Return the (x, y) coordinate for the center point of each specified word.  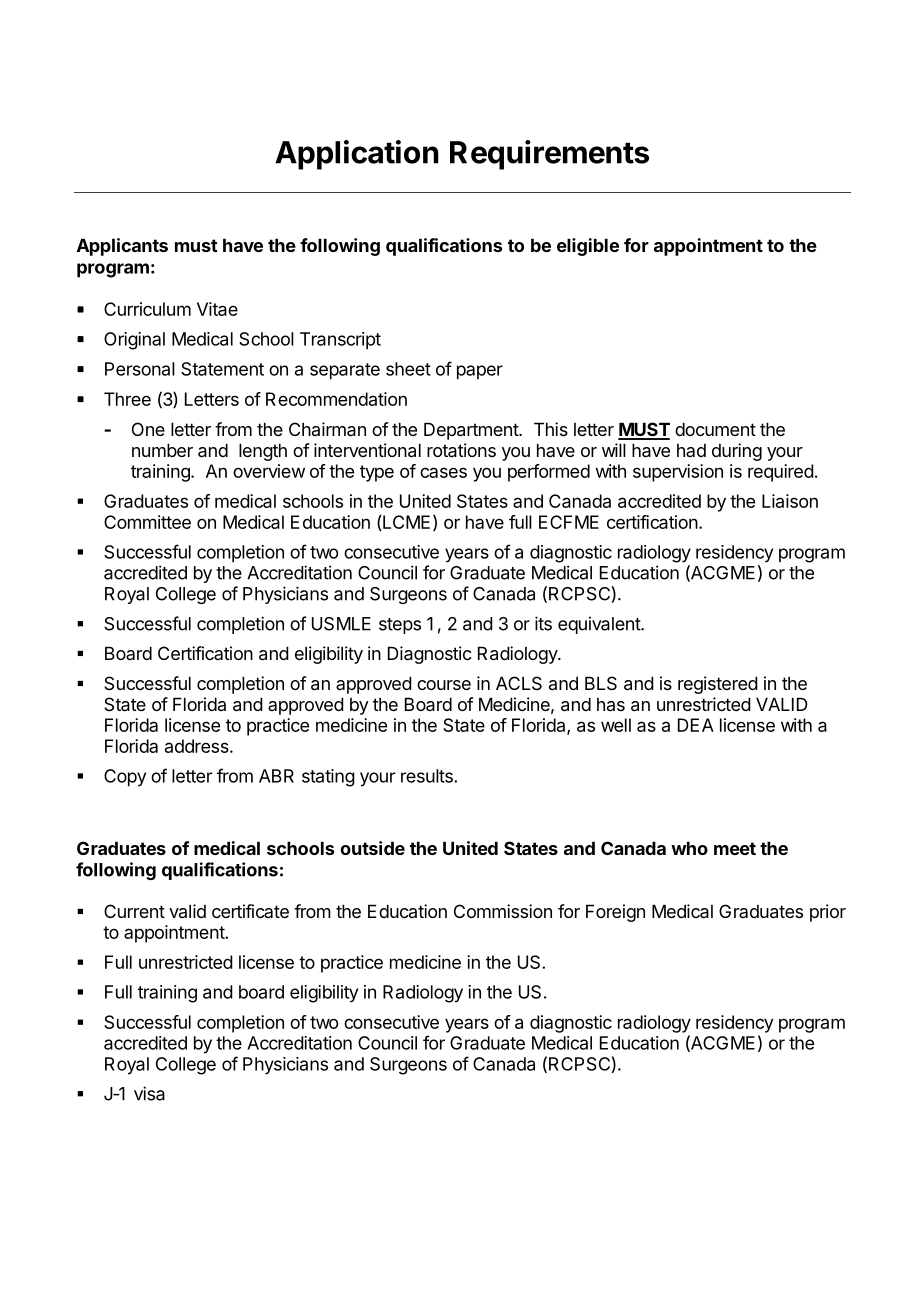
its (543, 623)
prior (828, 913)
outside (372, 848)
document (715, 429)
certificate (250, 911)
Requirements (549, 155)
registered (718, 685)
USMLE (341, 624)
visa (149, 1093)
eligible (588, 247)
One (148, 429)
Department (472, 431)
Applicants (122, 247)
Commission (503, 911)
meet (735, 848)
